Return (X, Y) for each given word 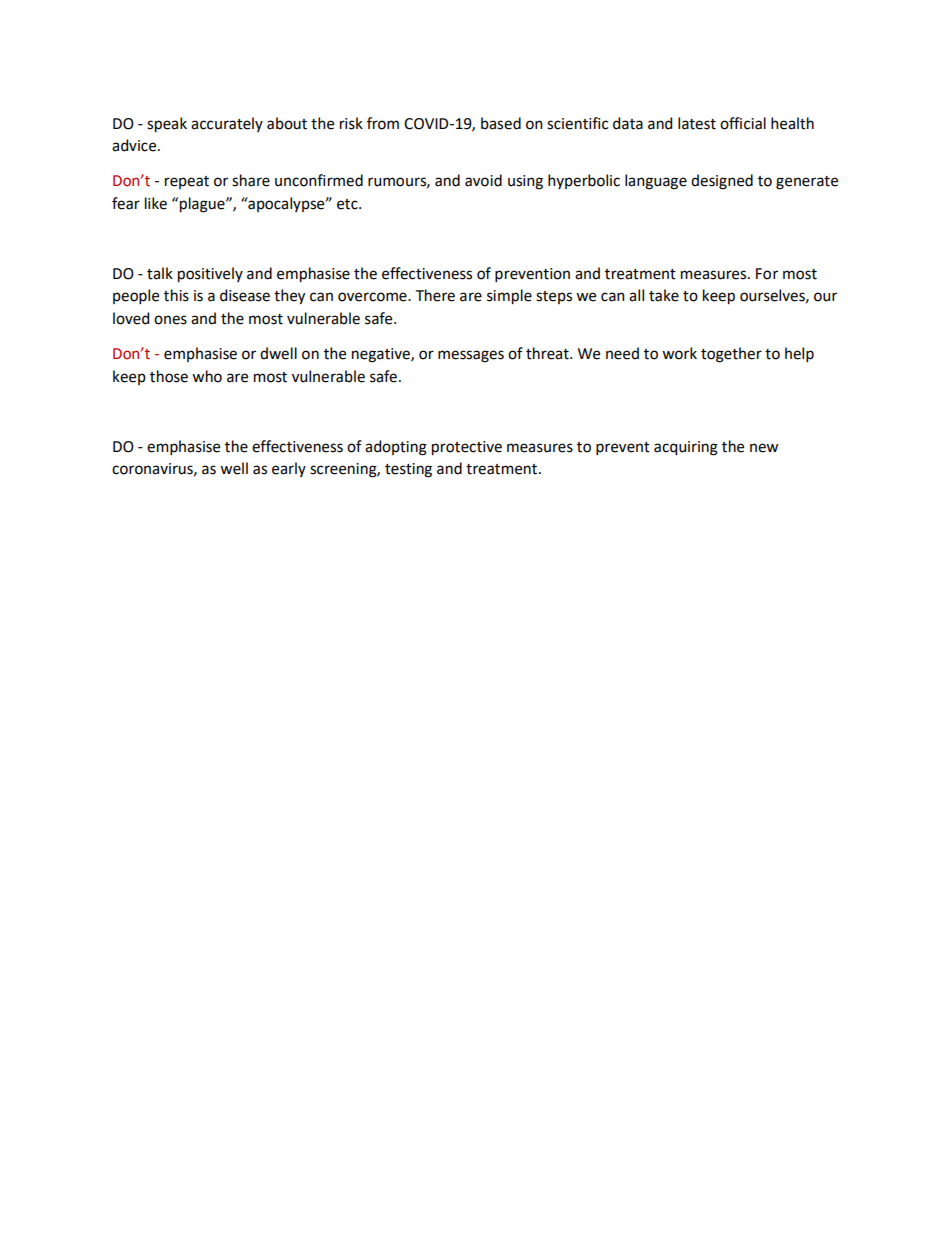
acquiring (686, 448)
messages (471, 356)
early (289, 469)
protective (467, 448)
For (767, 274)
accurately (227, 124)
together (731, 355)
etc (348, 204)
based (501, 123)
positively (210, 274)
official (743, 123)
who (207, 376)
